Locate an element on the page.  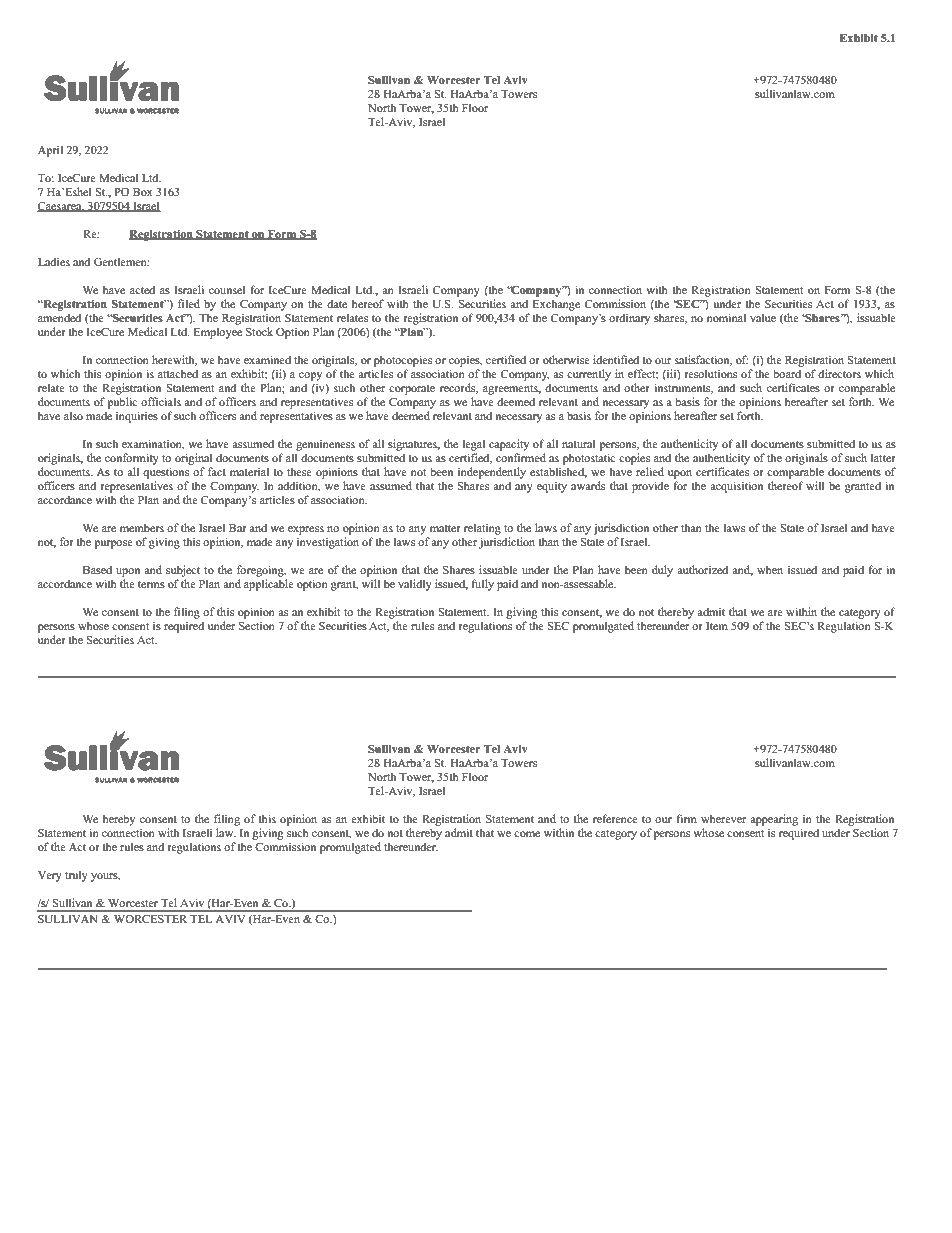
value is located at coordinates (763, 317).
